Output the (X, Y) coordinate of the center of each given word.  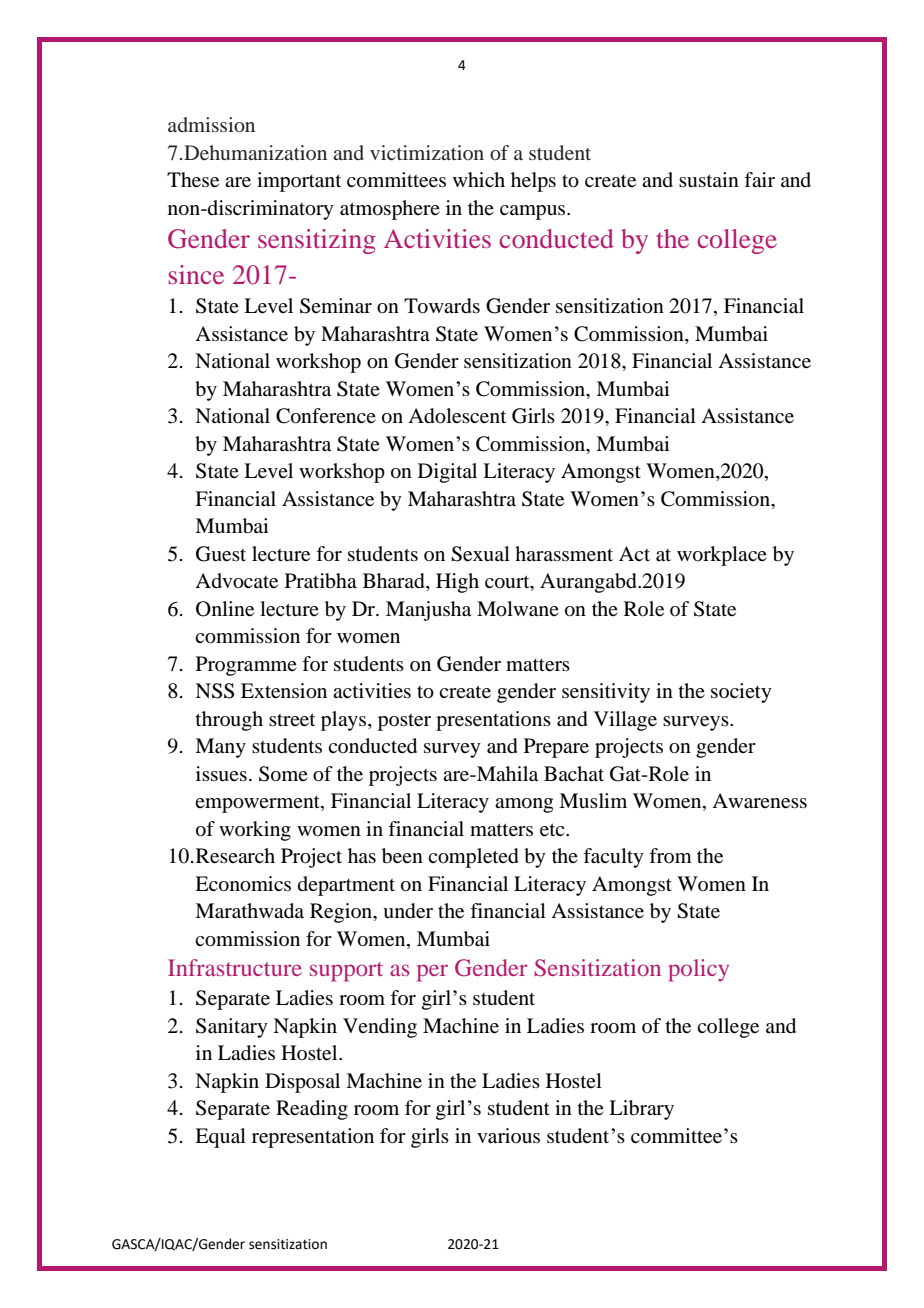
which (479, 179)
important (299, 182)
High (457, 583)
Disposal (302, 1083)
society (741, 693)
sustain (709, 179)
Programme (246, 666)
